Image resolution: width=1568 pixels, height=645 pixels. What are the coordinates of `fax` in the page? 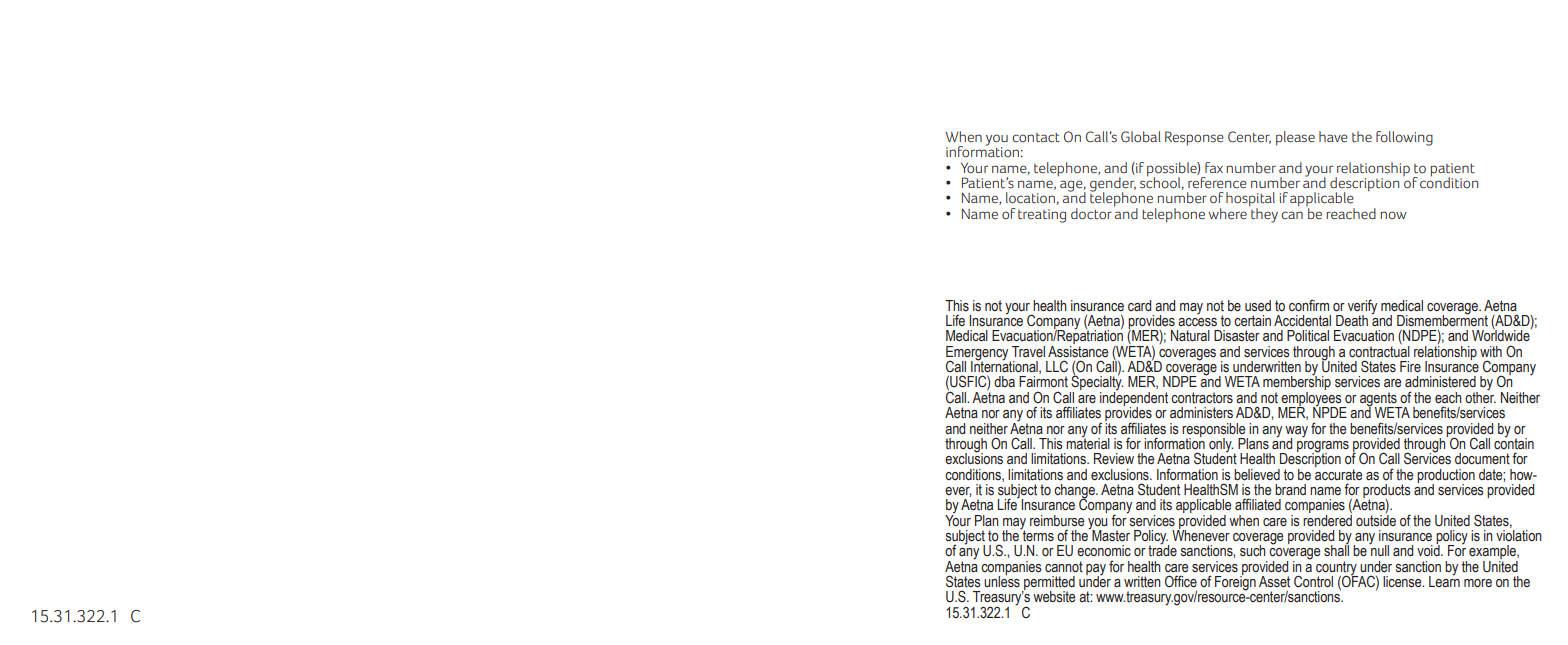 It's located at (1214, 167).
